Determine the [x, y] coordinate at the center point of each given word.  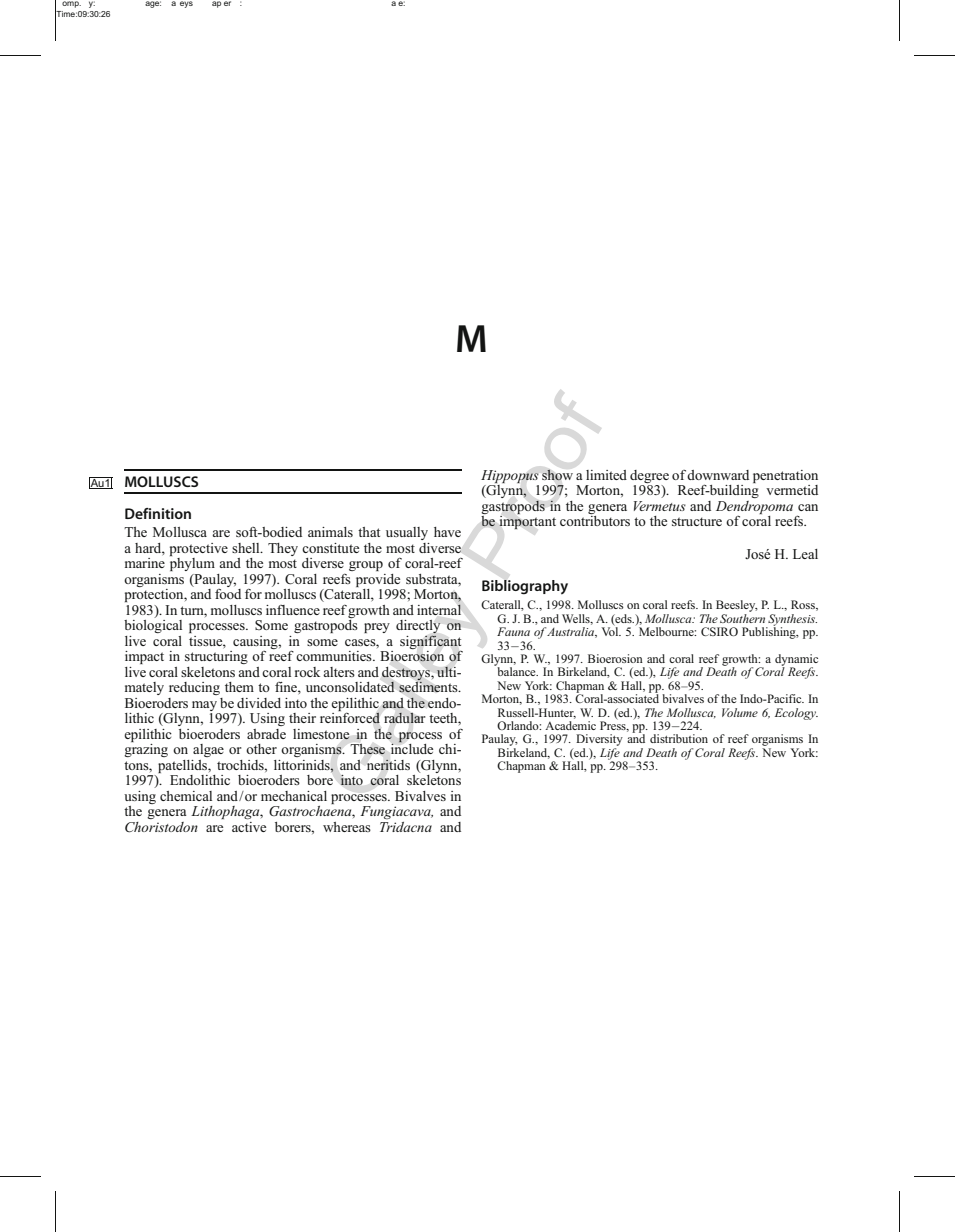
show [557, 475]
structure [697, 521]
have [447, 532]
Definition [158, 513]
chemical [186, 796]
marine [145, 563]
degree [649, 476]
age [153, 4]
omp [71, 4]
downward [718, 475]
